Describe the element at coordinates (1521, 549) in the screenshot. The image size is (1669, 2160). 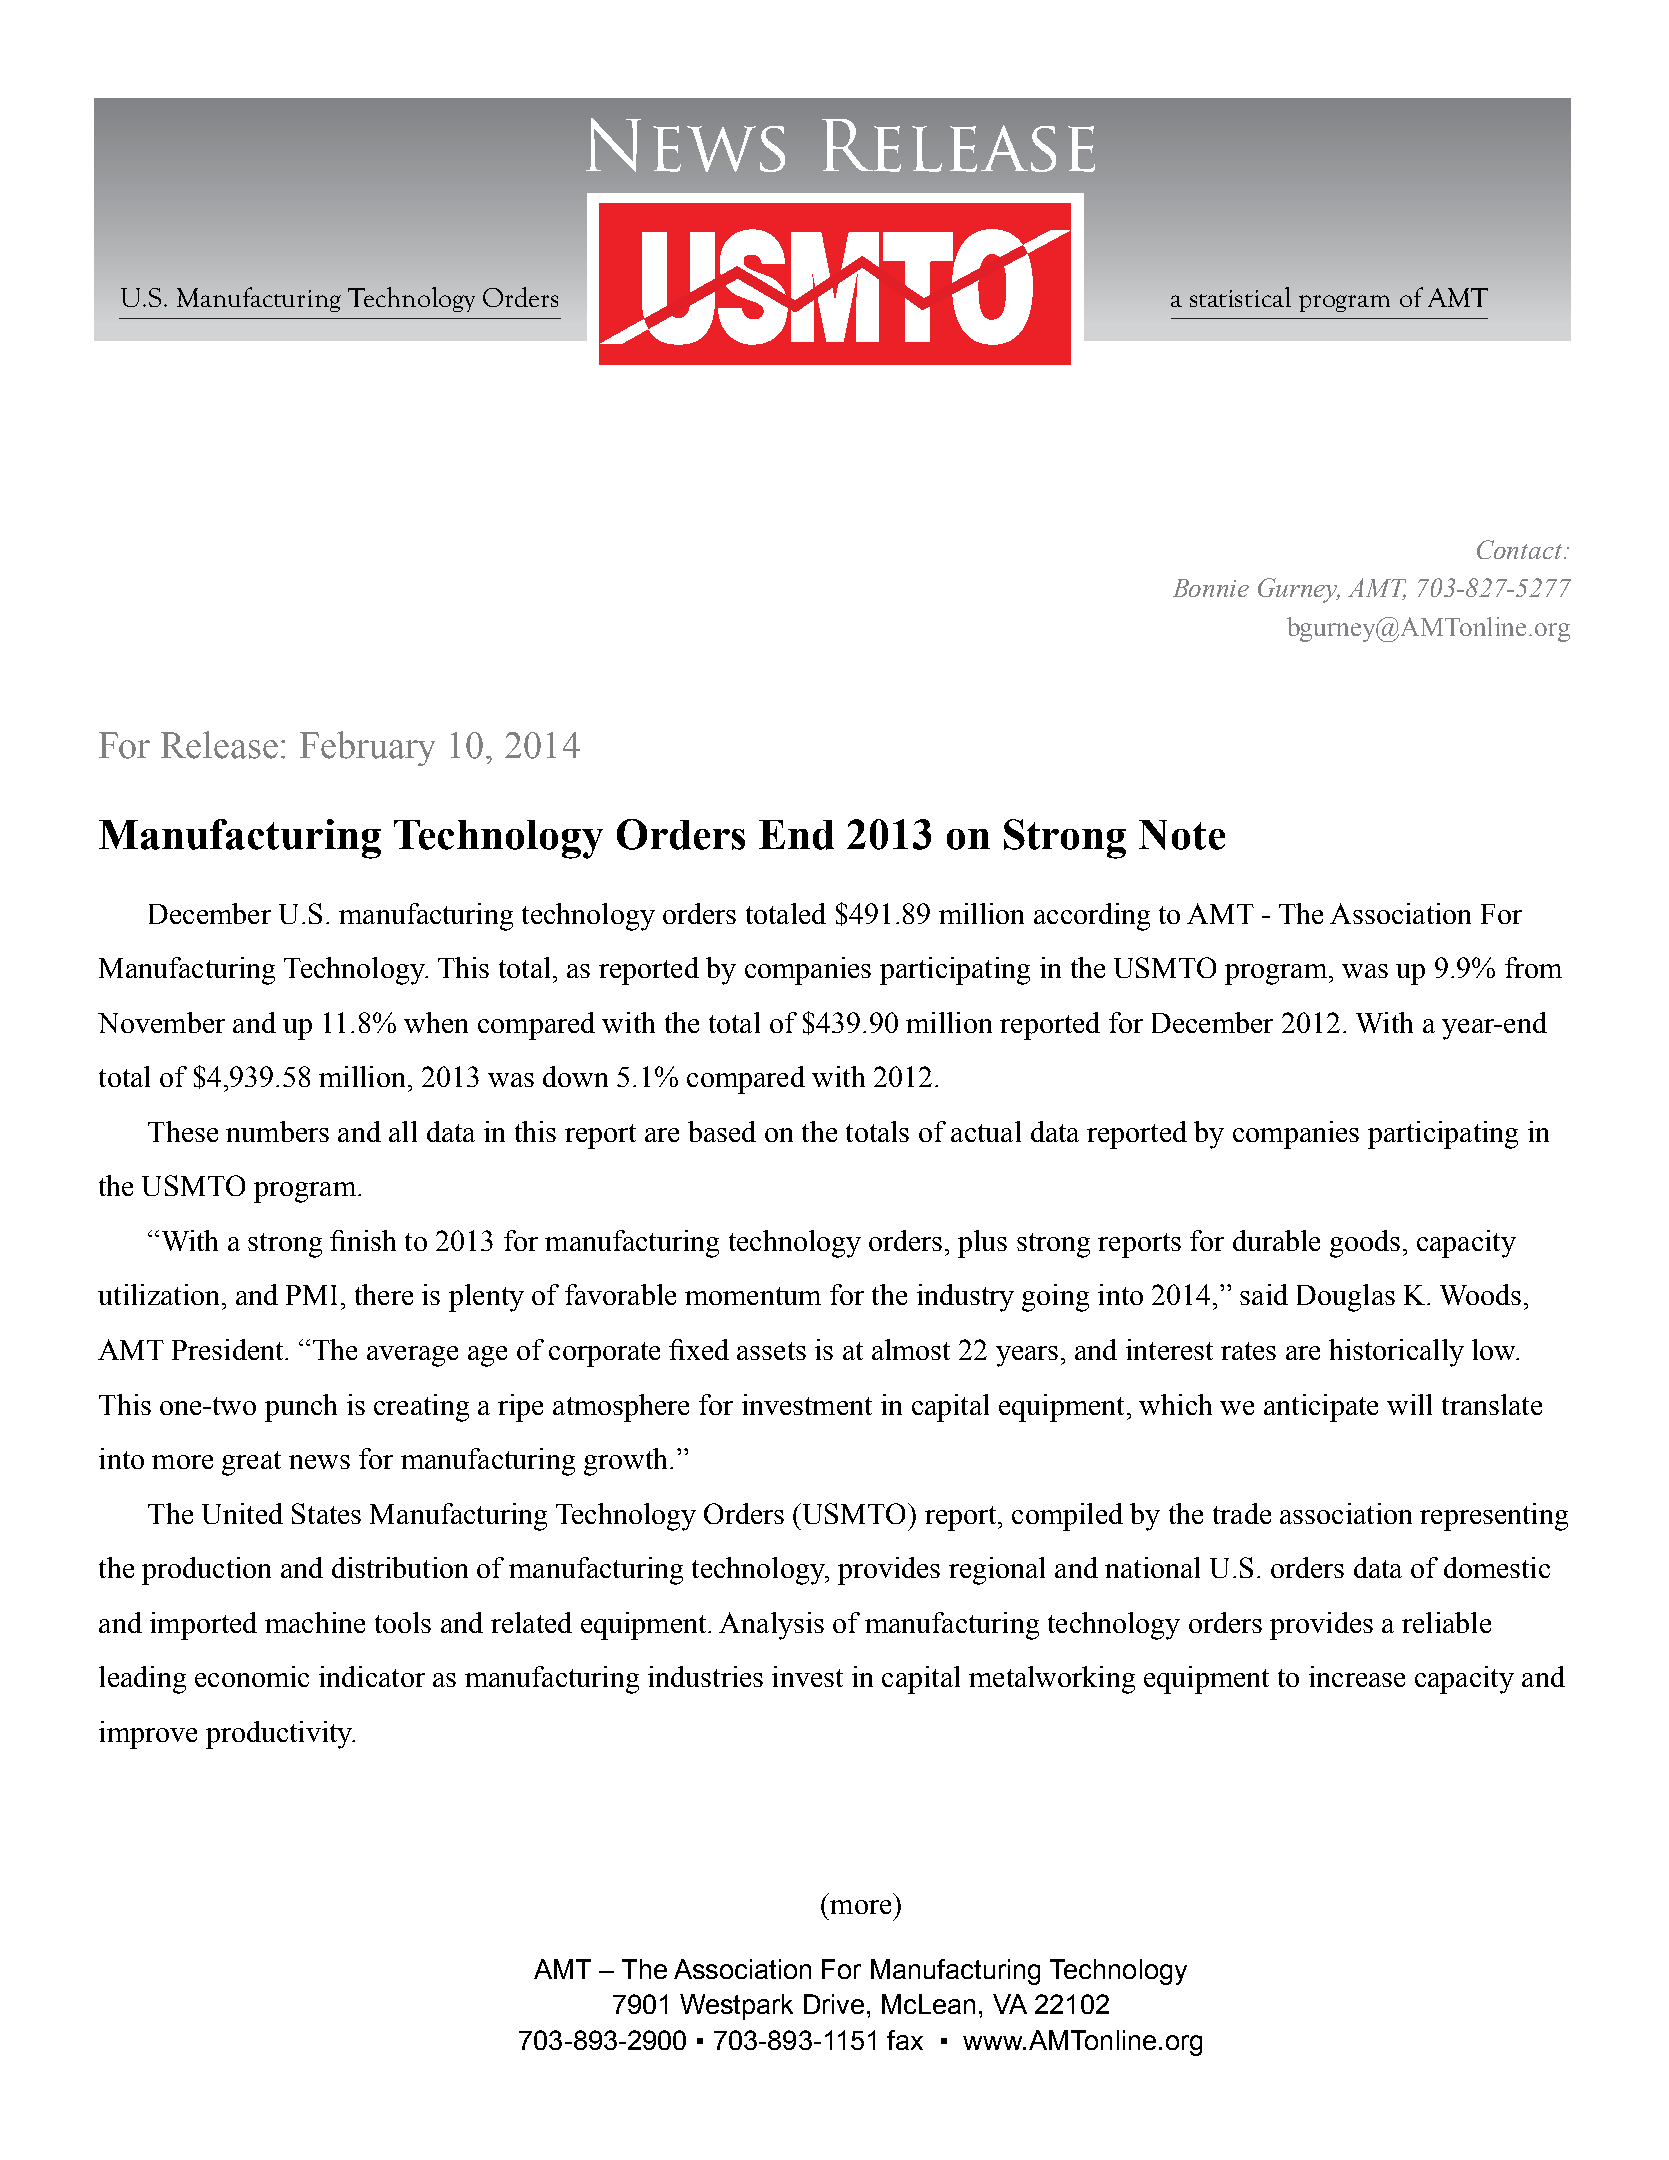
I see `Contact` at that location.
